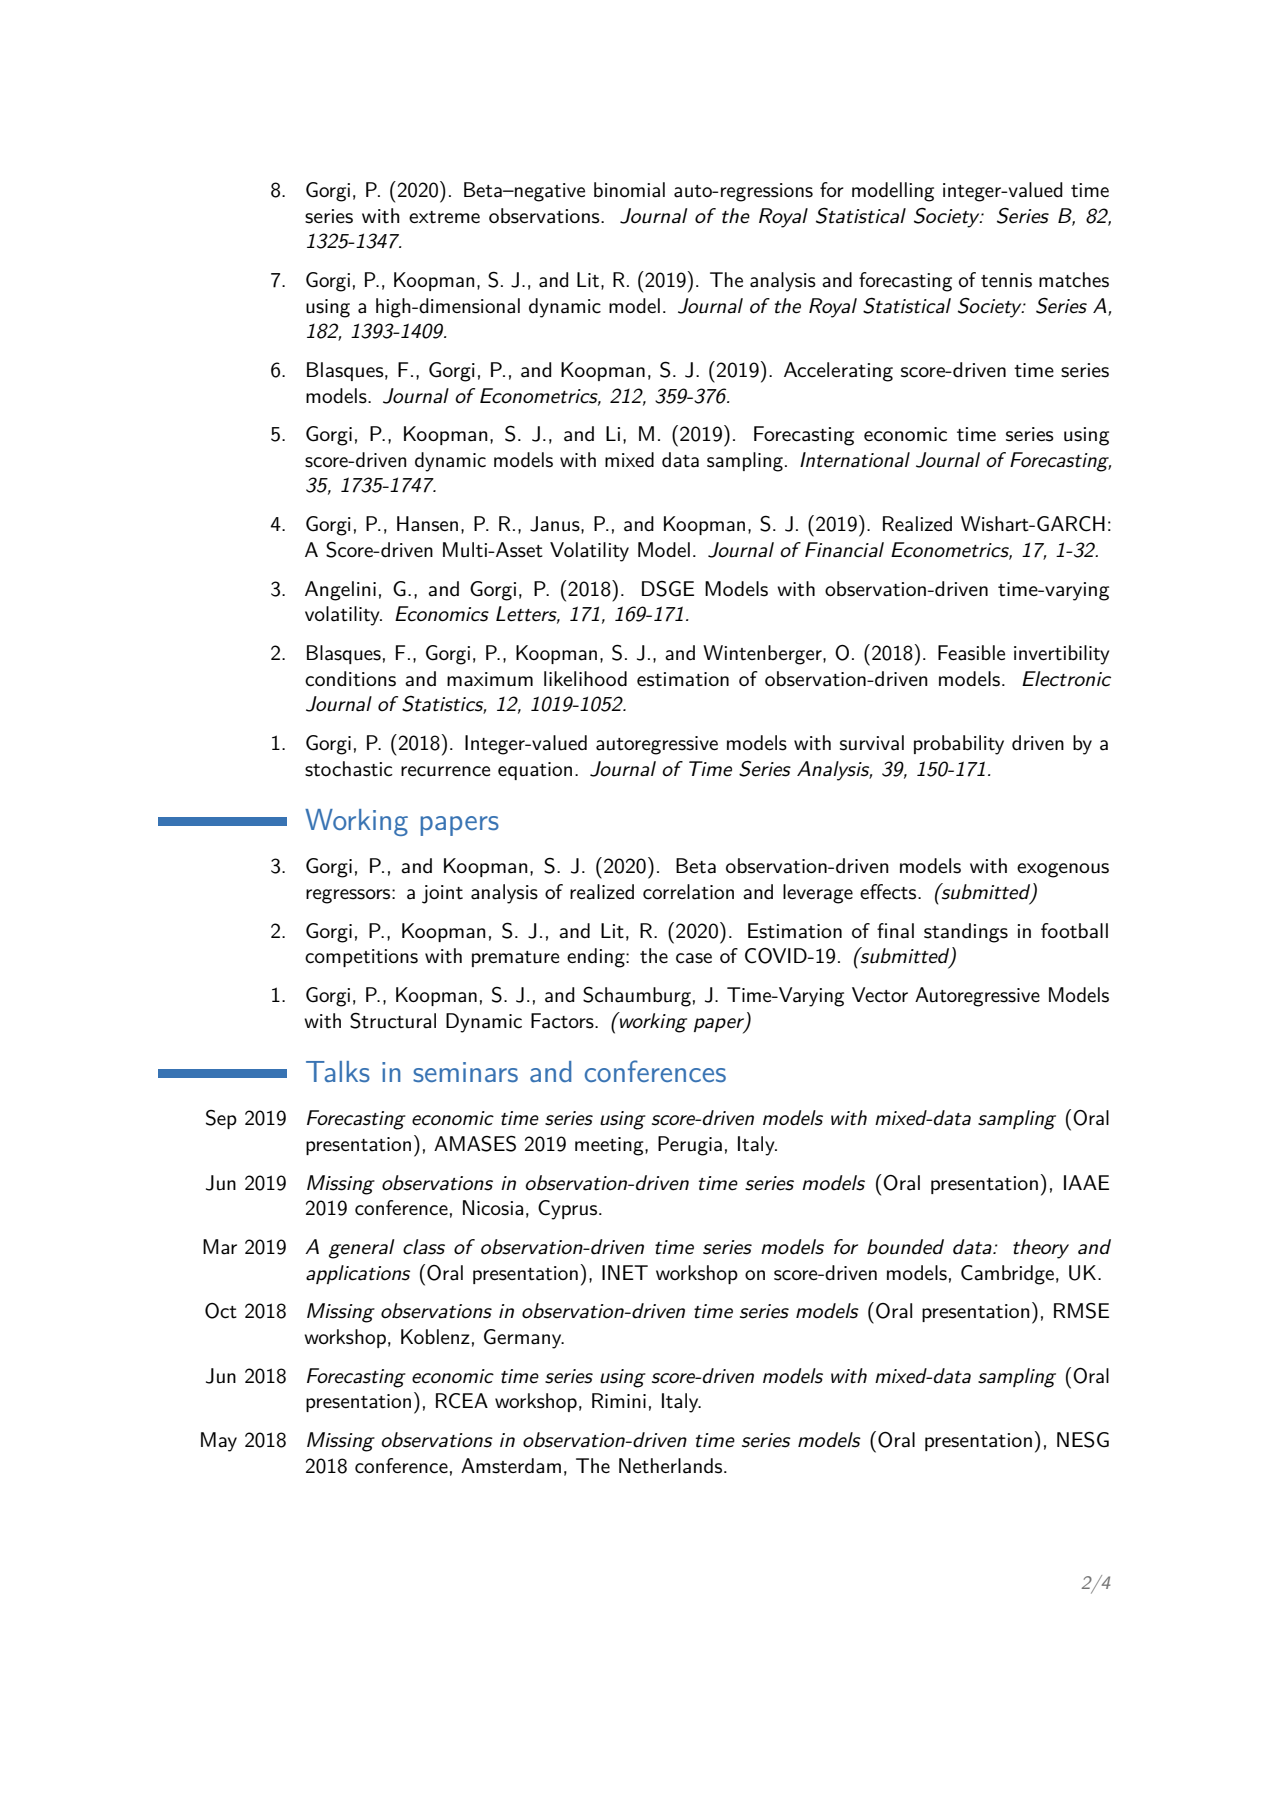 The width and height of the screenshot is (1269, 1794). I want to click on extreme, so click(444, 217).
